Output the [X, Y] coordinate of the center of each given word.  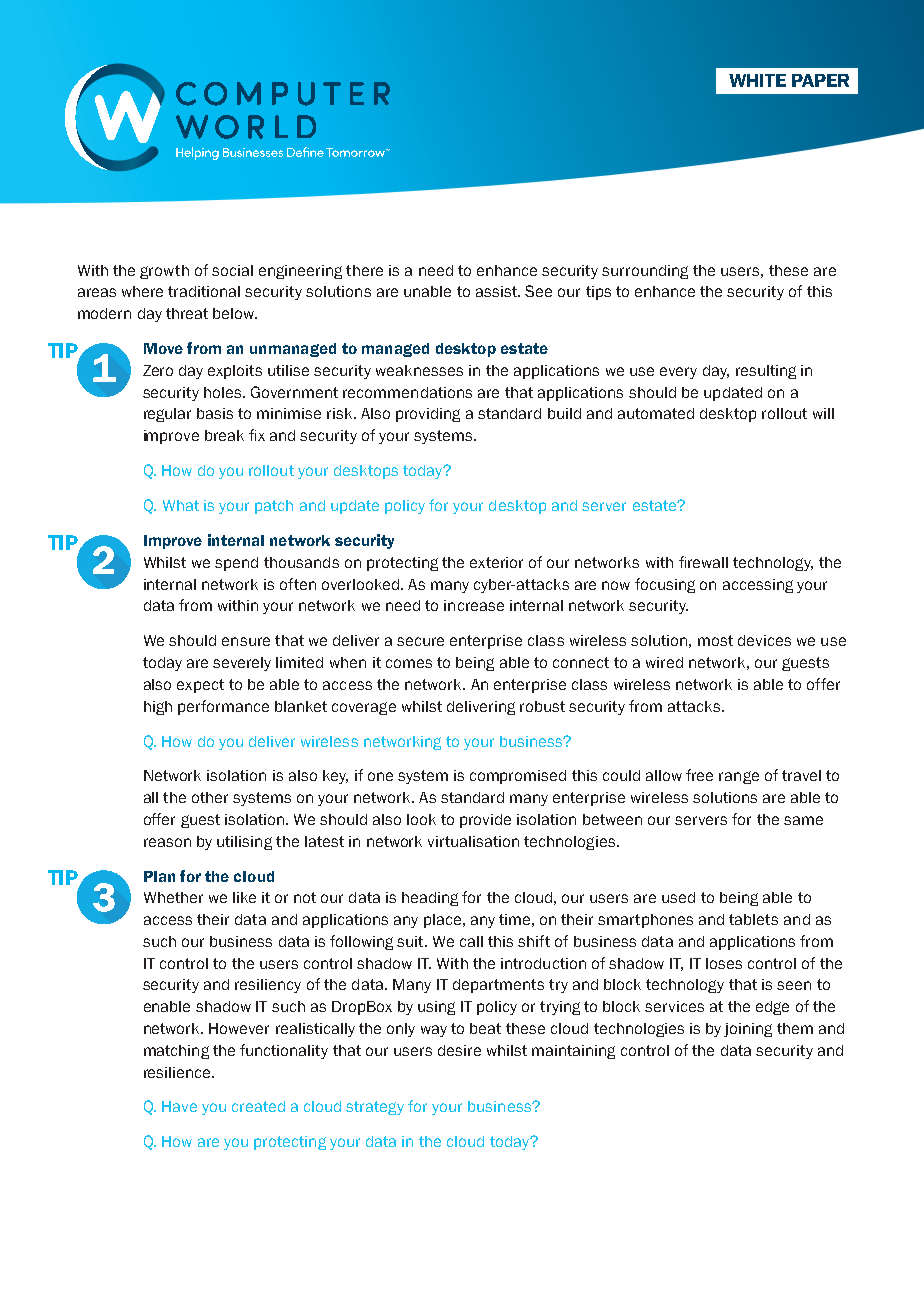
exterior [496, 562]
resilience [178, 1072]
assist [498, 291]
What [181, 505]
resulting [766, 372]
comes [409, 663]
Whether [173, 897]
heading [430, 899]
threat [187, 313]
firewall [703, 562]
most [715, 640]
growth [164, 272]
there [364, 270]
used [678, 897]
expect [200, 686]
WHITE [757, 80]
